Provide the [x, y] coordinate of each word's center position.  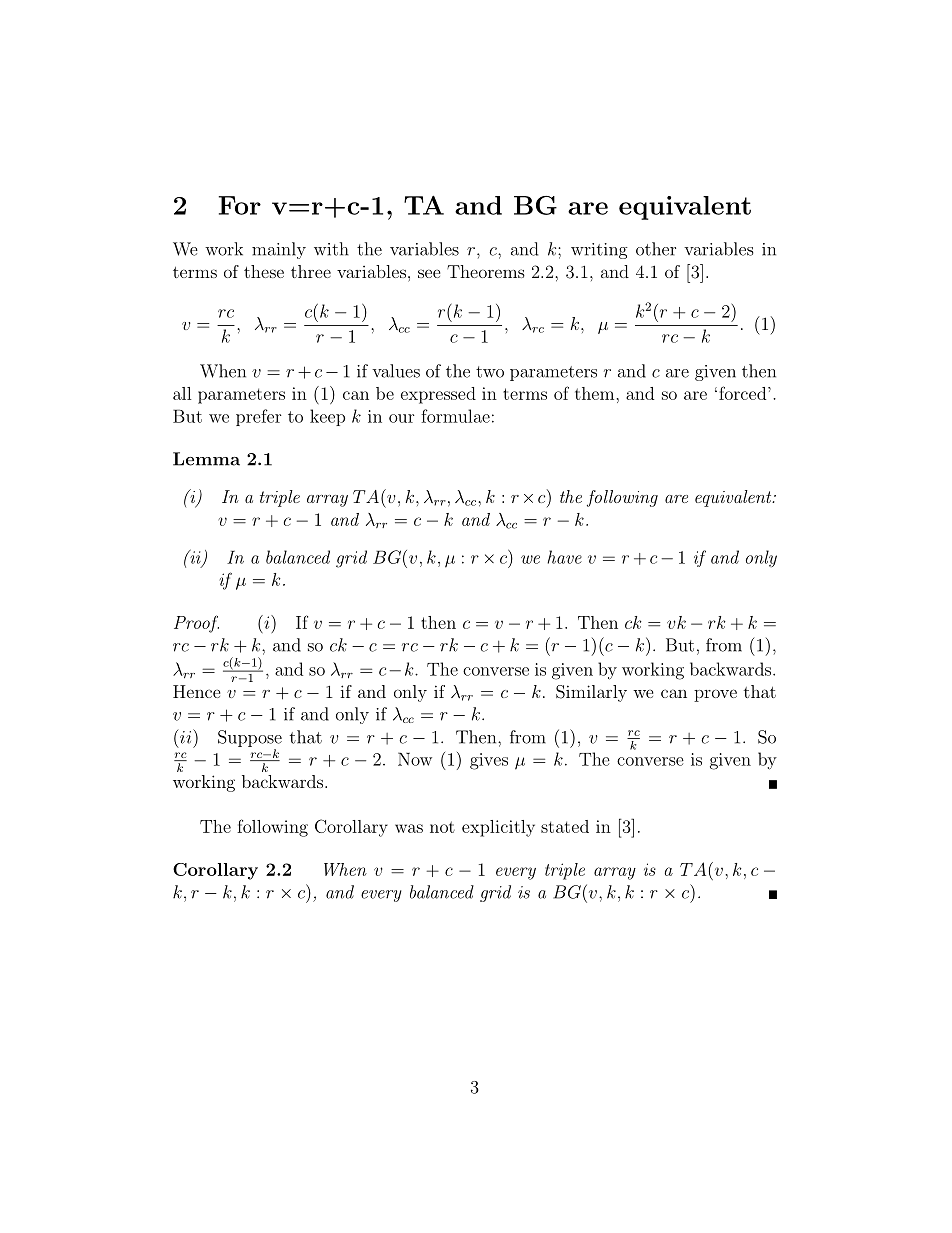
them [596, 393]
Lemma [206, 459]
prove [715, 695]
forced [744, 393]
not [442, 827]
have [564, 557]
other [656, 249]
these [264, 271]
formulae [455, 416]
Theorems [486, 271]
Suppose [250, 738]
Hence [197, 691]
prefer [259, 417]
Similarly [591, 693]
